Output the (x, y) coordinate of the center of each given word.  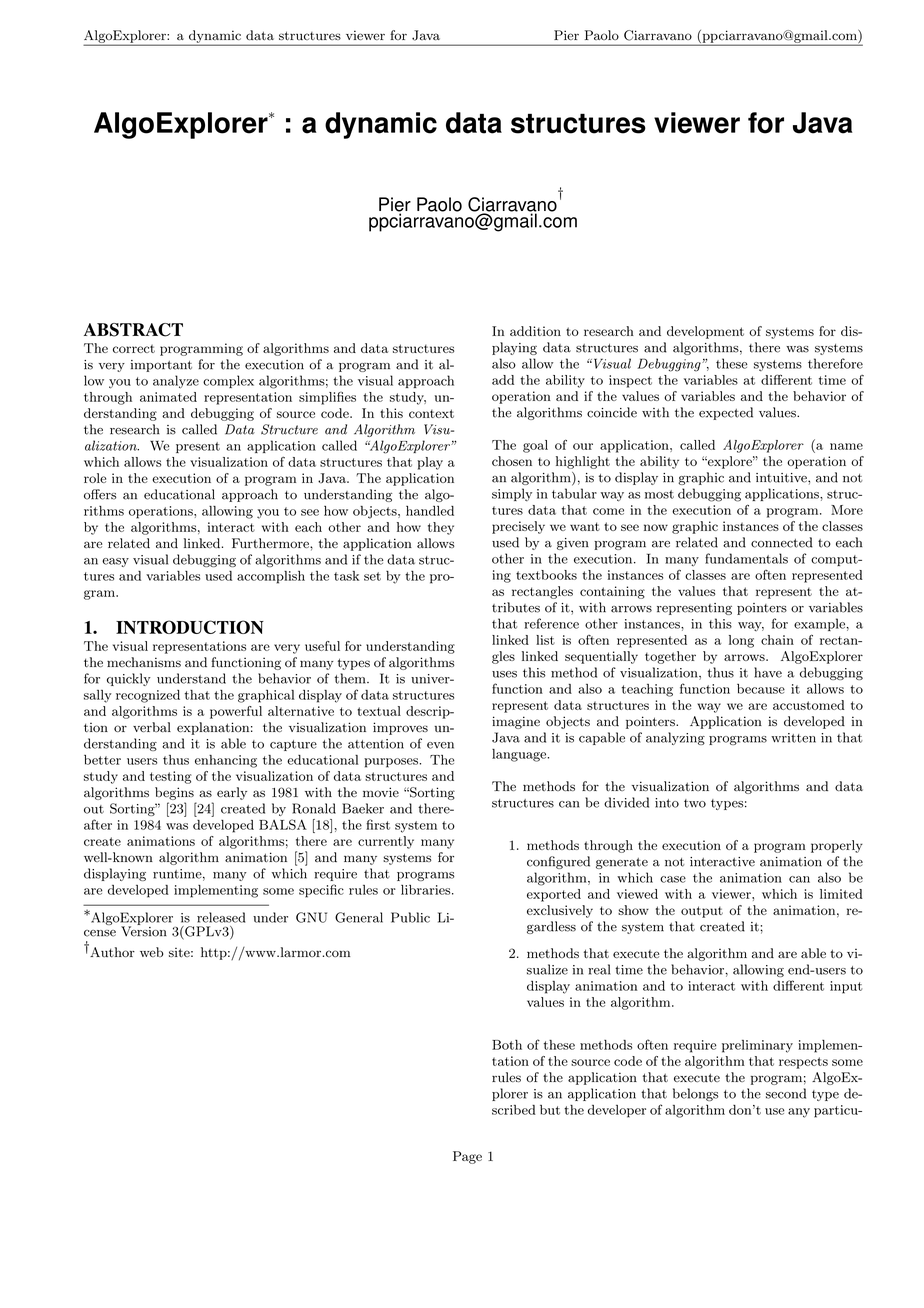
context (431, 413)
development (705, 332)
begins (174, 793)
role (95, 478)
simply (512, 494)
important (161, 366)
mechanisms (144, 662)
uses (504, 674)
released (221, 917)
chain (777, 640)
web (152, 952)
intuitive (782, 478)
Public (410, 917)
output (702, 912)
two (695, 803)
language (520, 755)
